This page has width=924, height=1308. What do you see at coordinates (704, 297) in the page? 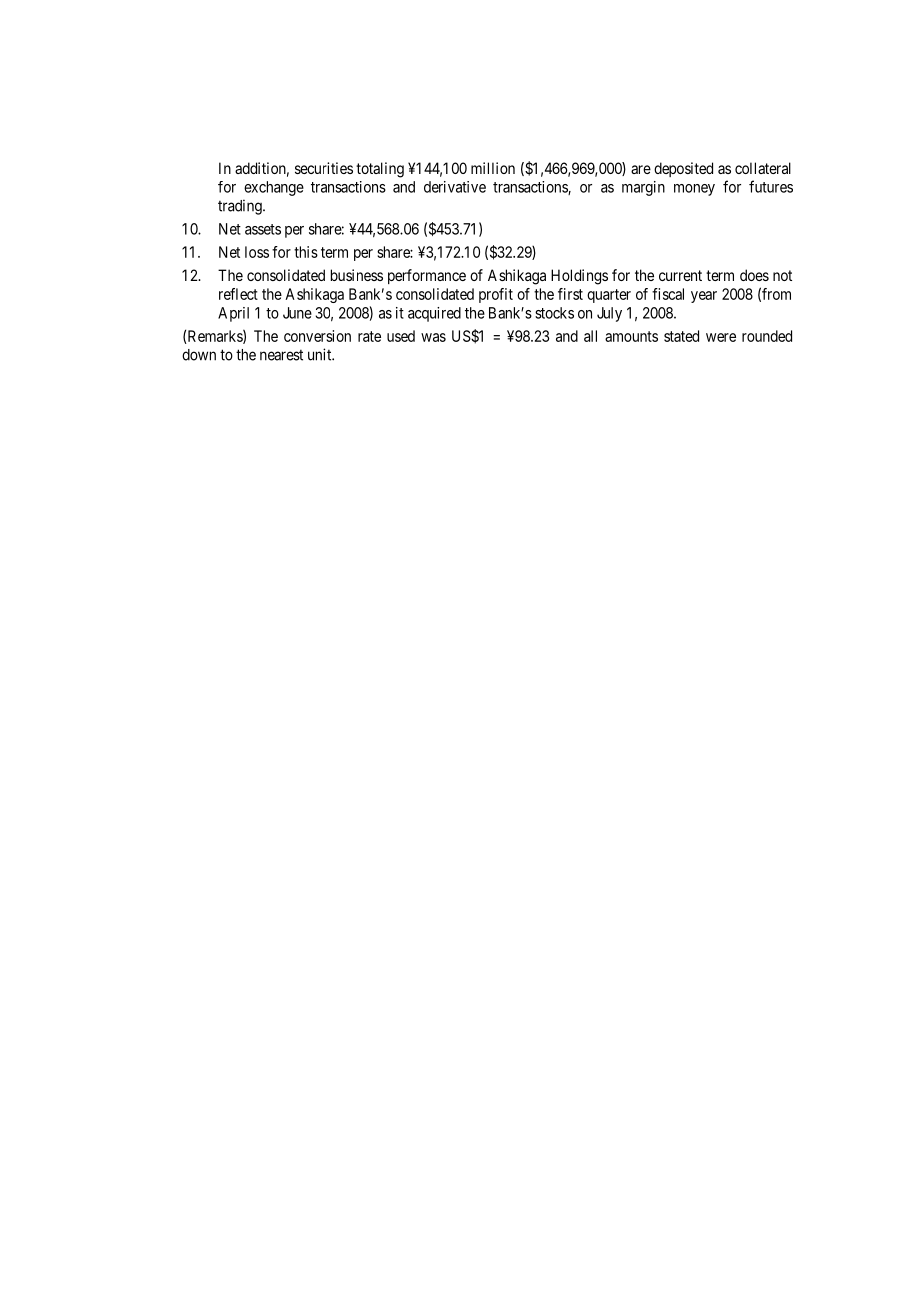
I see `year` at bounding box center [704, 297].
